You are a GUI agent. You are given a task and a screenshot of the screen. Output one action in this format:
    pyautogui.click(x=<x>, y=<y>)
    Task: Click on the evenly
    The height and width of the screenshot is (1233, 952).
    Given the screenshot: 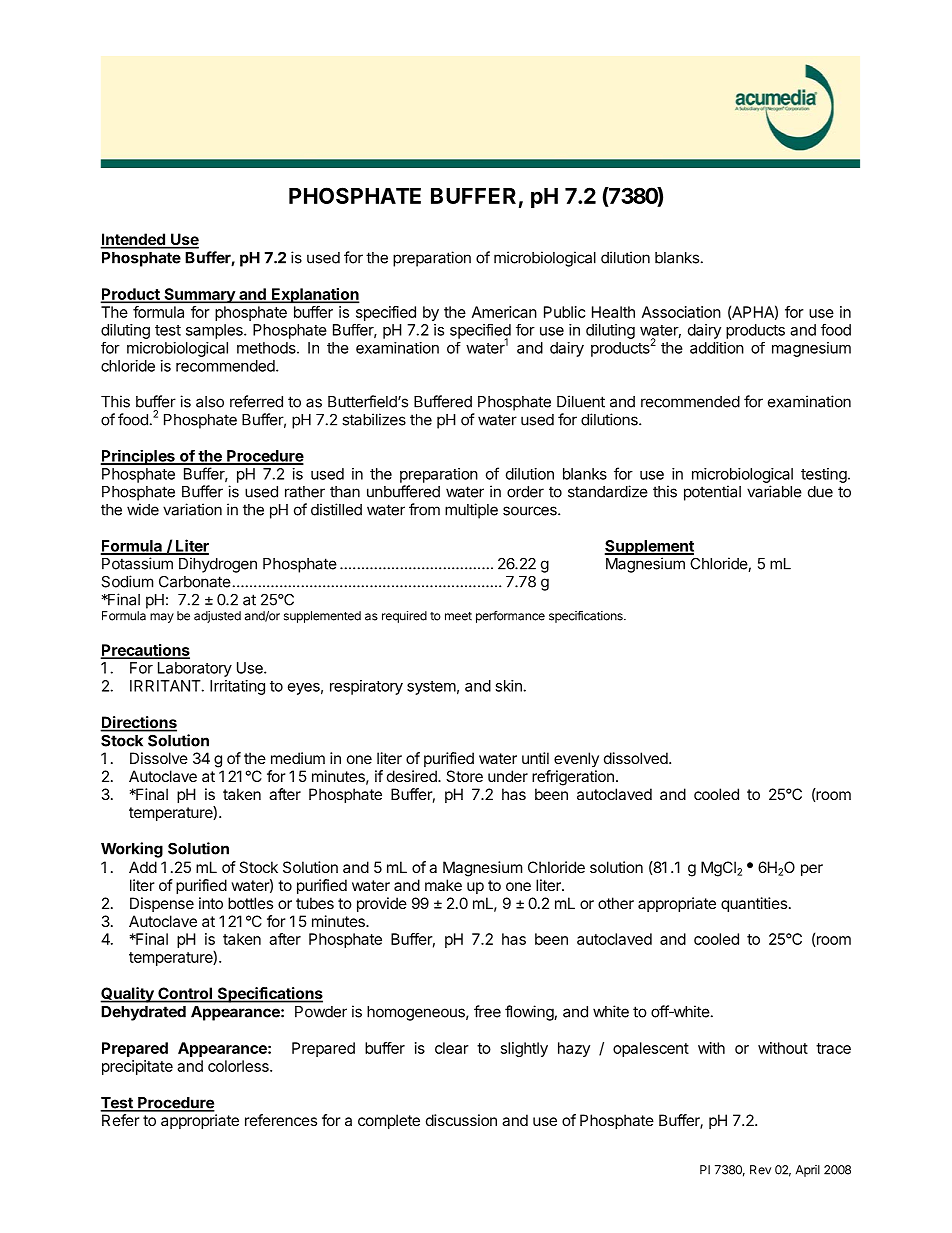 What is the action you would take?
    pyautogui.click(x=576, y=759)
